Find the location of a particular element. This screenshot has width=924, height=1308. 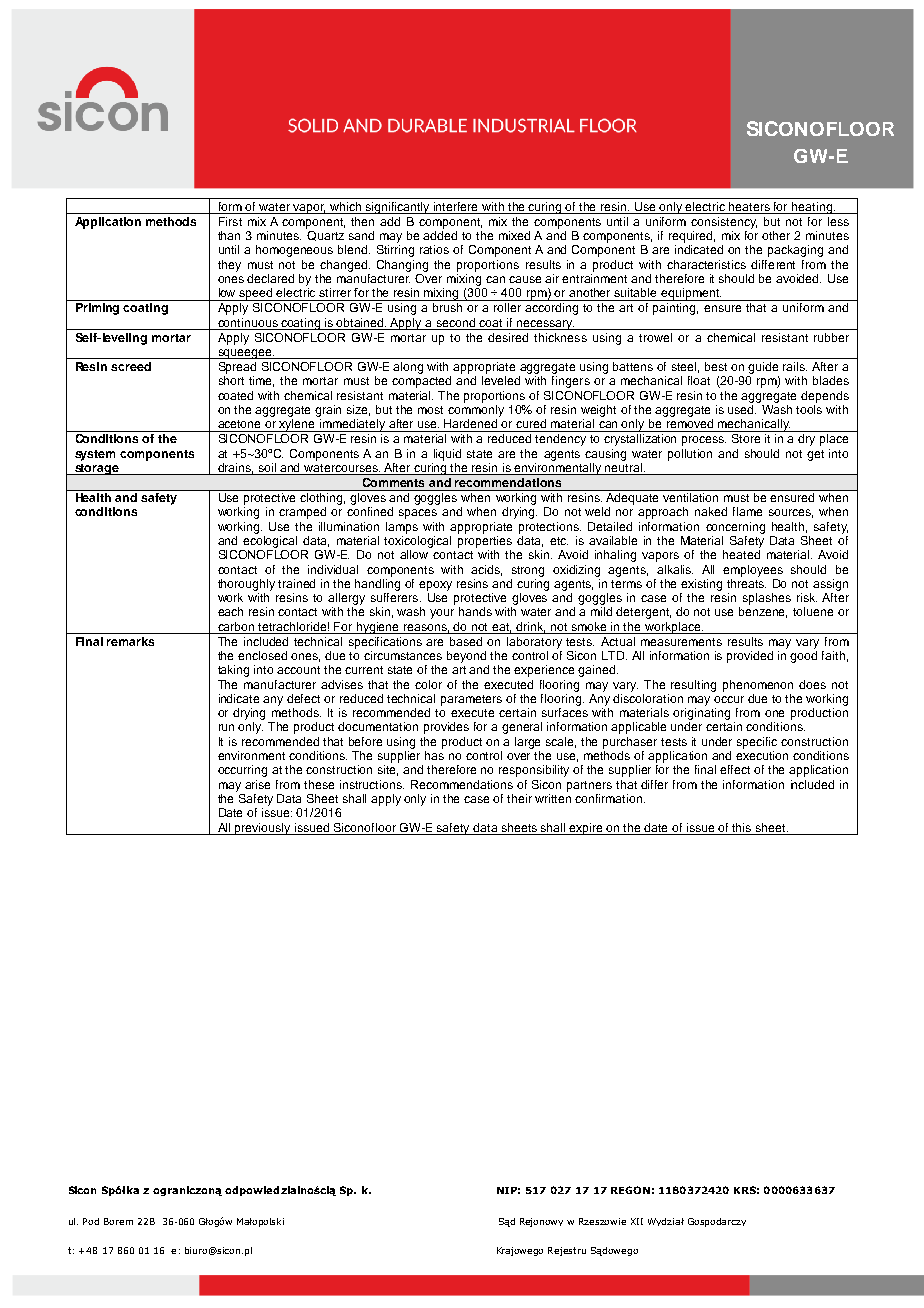

characteristics is located at coordinates (706, 264).
